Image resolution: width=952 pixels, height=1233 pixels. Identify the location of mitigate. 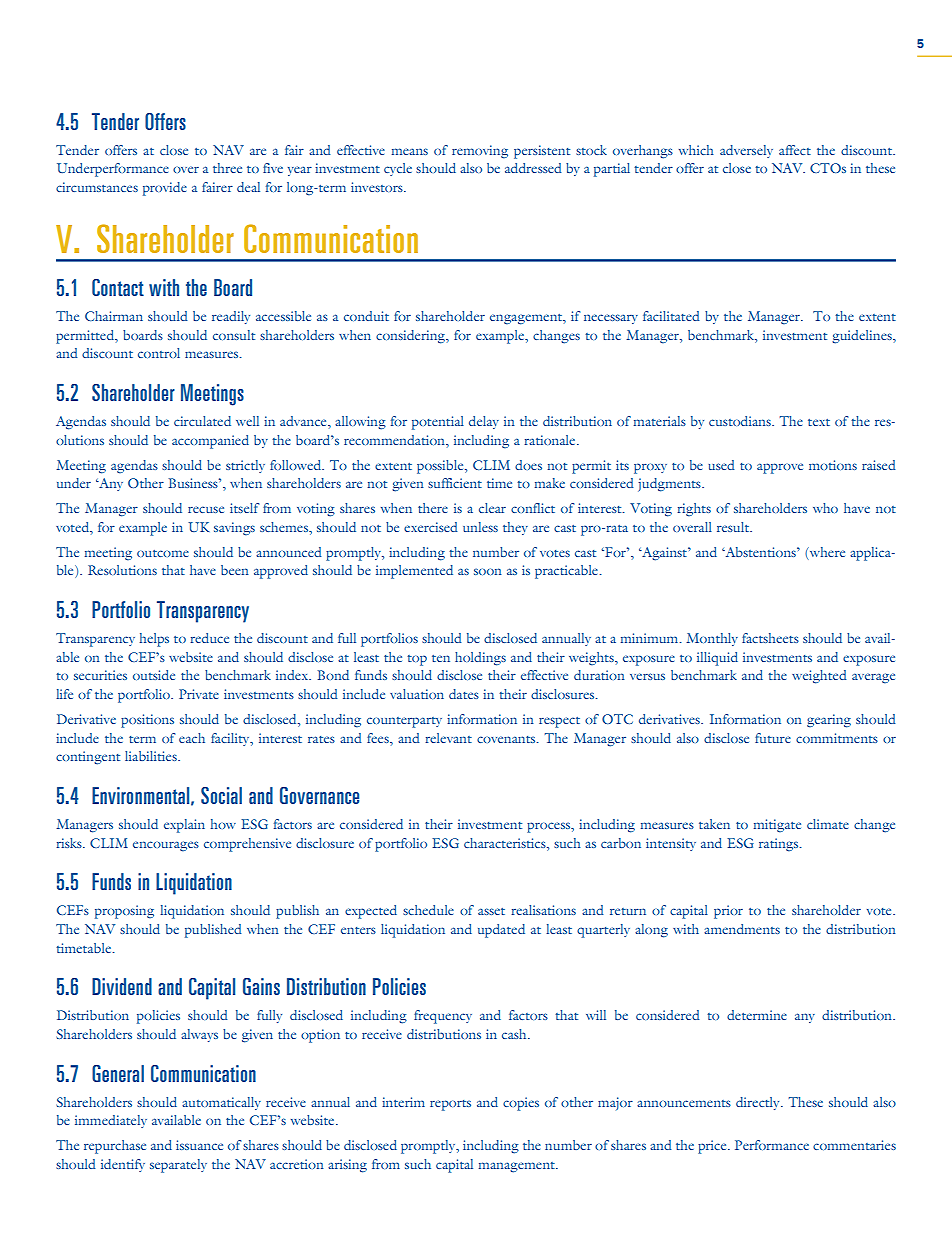
(777, 826).
